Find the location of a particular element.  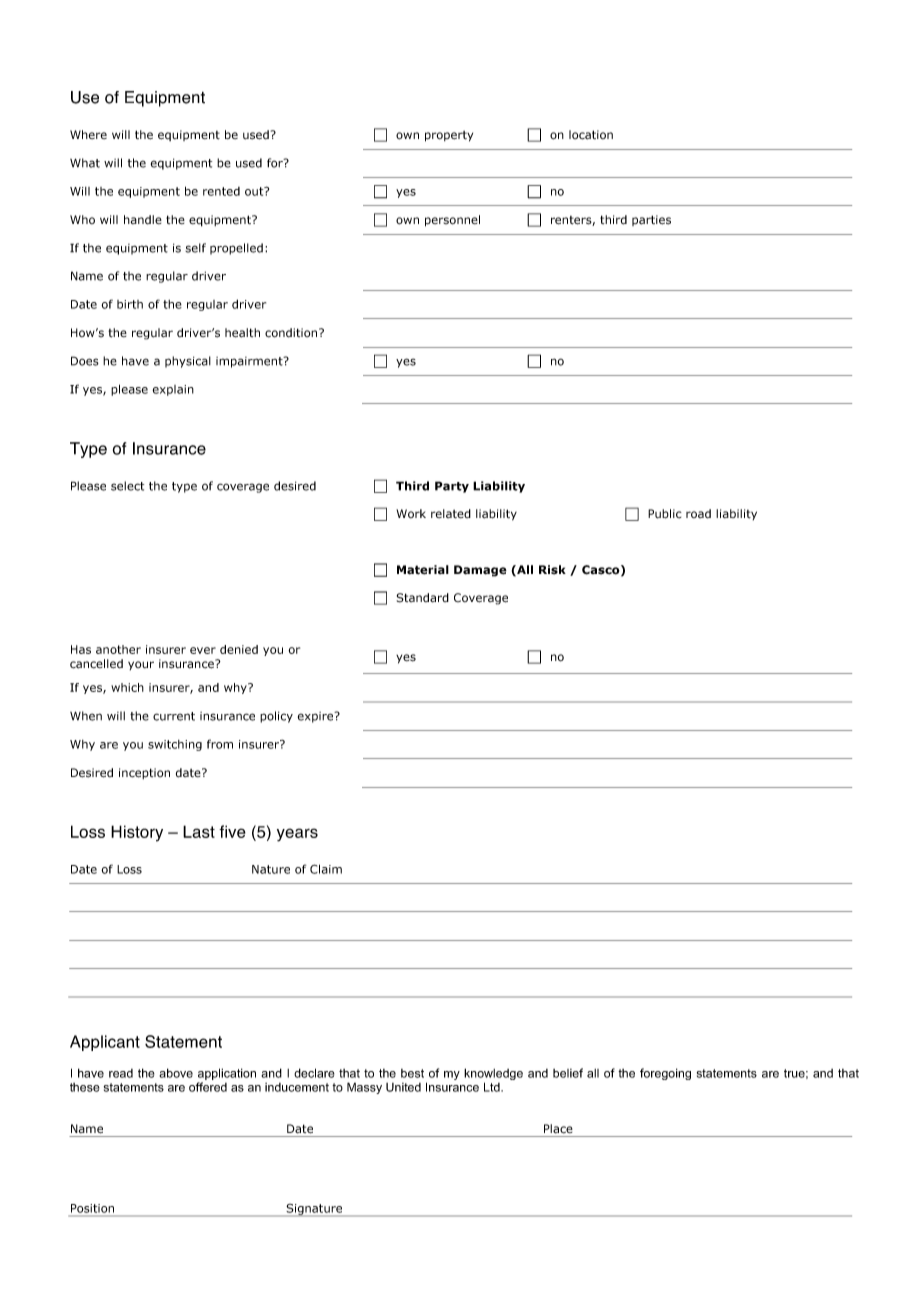

Public is located at coordinates (665, 514).
